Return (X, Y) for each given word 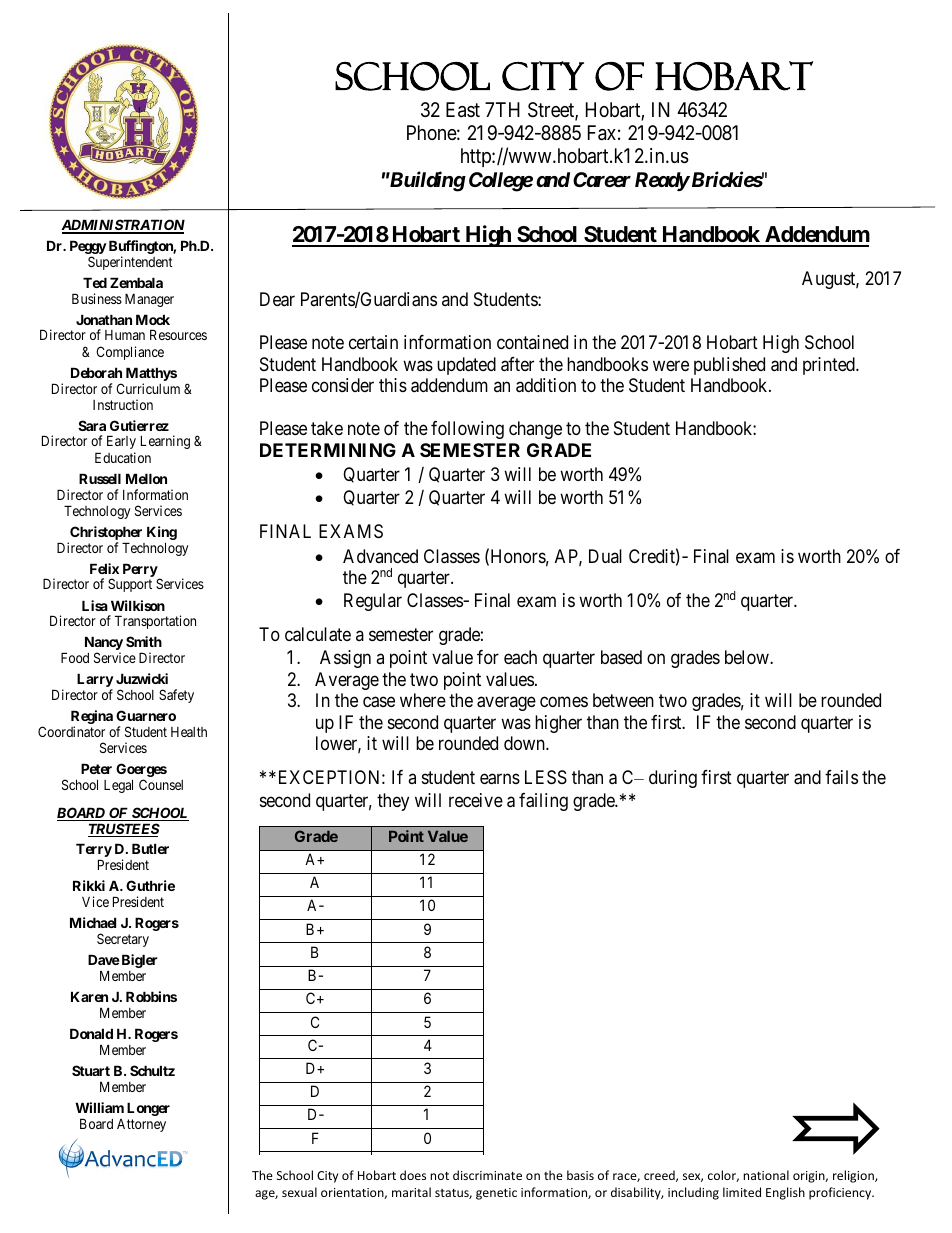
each (520, 657)
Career (602, 180)
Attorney (141, 1125)
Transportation (155, 622)
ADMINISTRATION (123, 226)
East (463, 110)
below (748, 657)
